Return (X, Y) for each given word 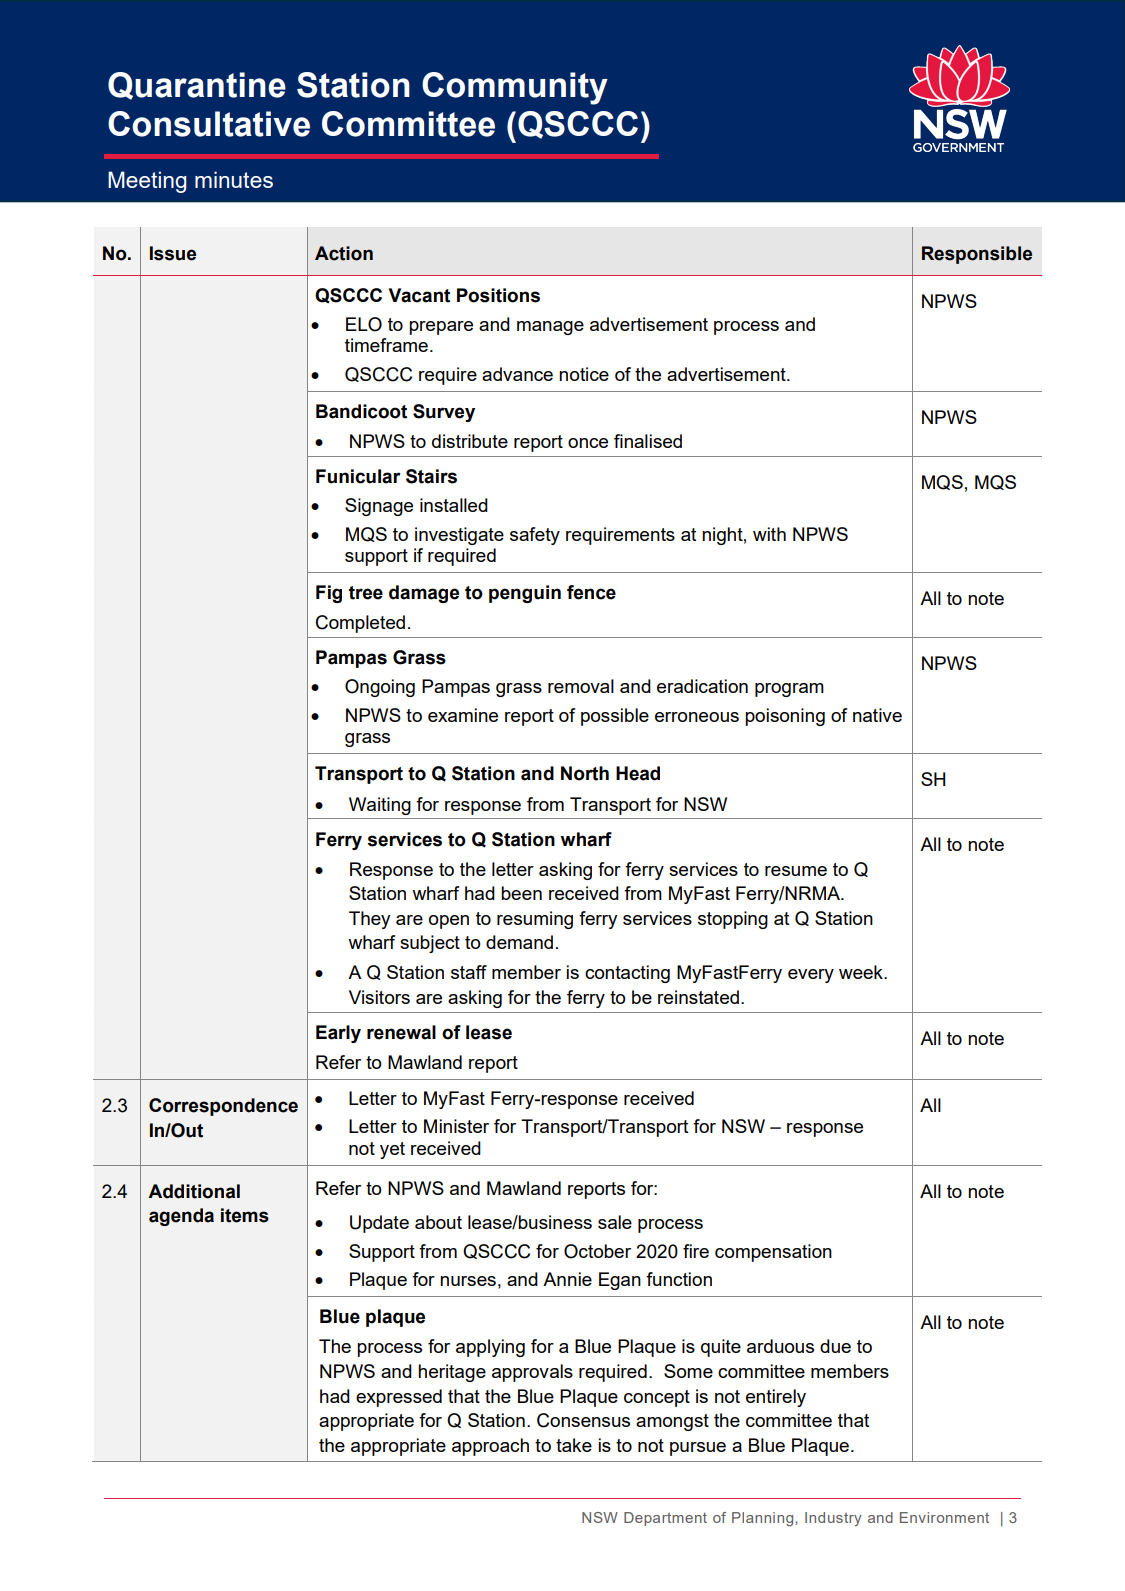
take (574, 1445)
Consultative (209, 124)
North (585, 773)
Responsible (977, 255)
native (877, 715)
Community (515, 88)
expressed (399, 1398)
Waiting (380, 806)
